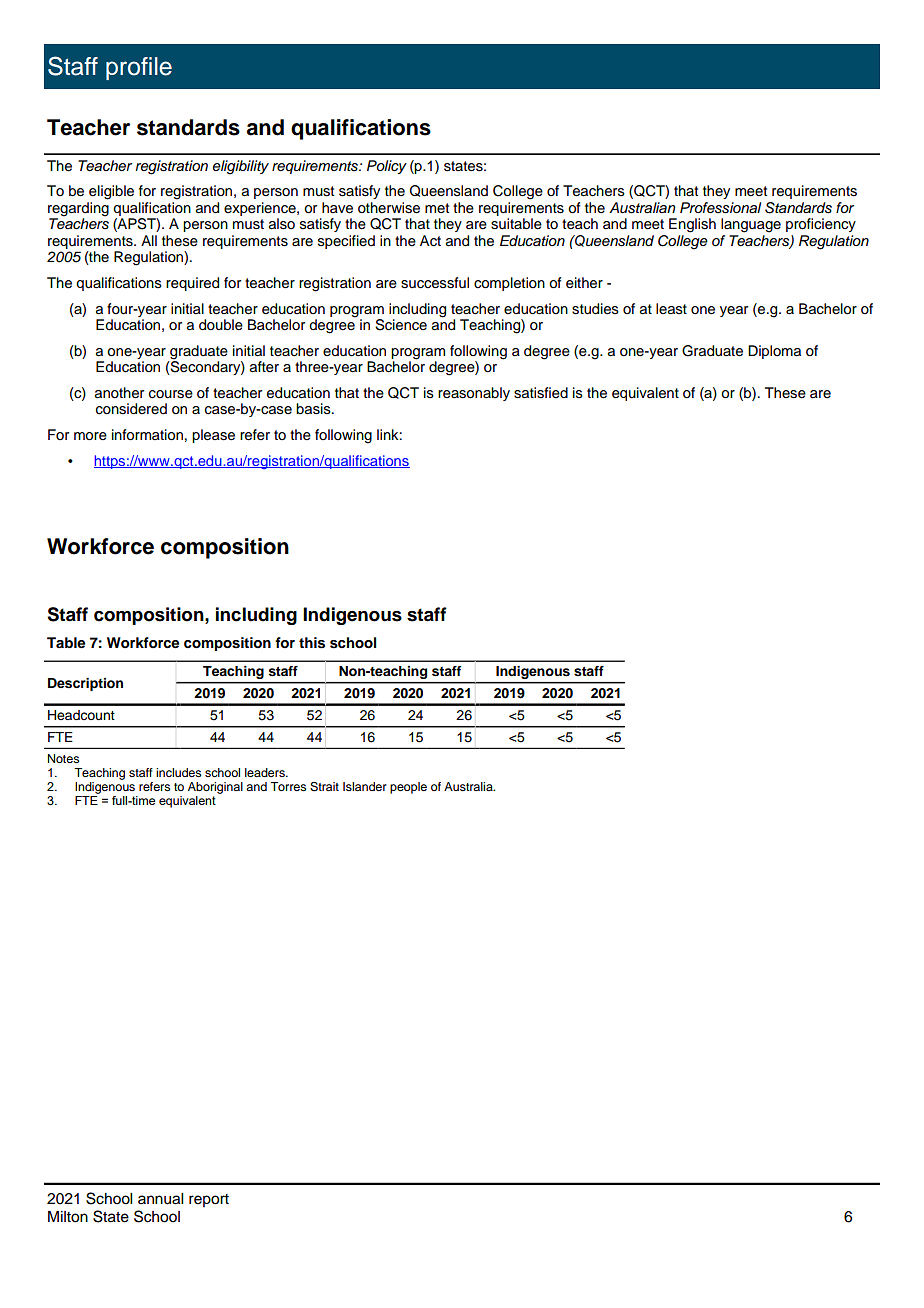 The width and height of the screenshot is (924, 1308). I want to click on people, so click(408, 788).
